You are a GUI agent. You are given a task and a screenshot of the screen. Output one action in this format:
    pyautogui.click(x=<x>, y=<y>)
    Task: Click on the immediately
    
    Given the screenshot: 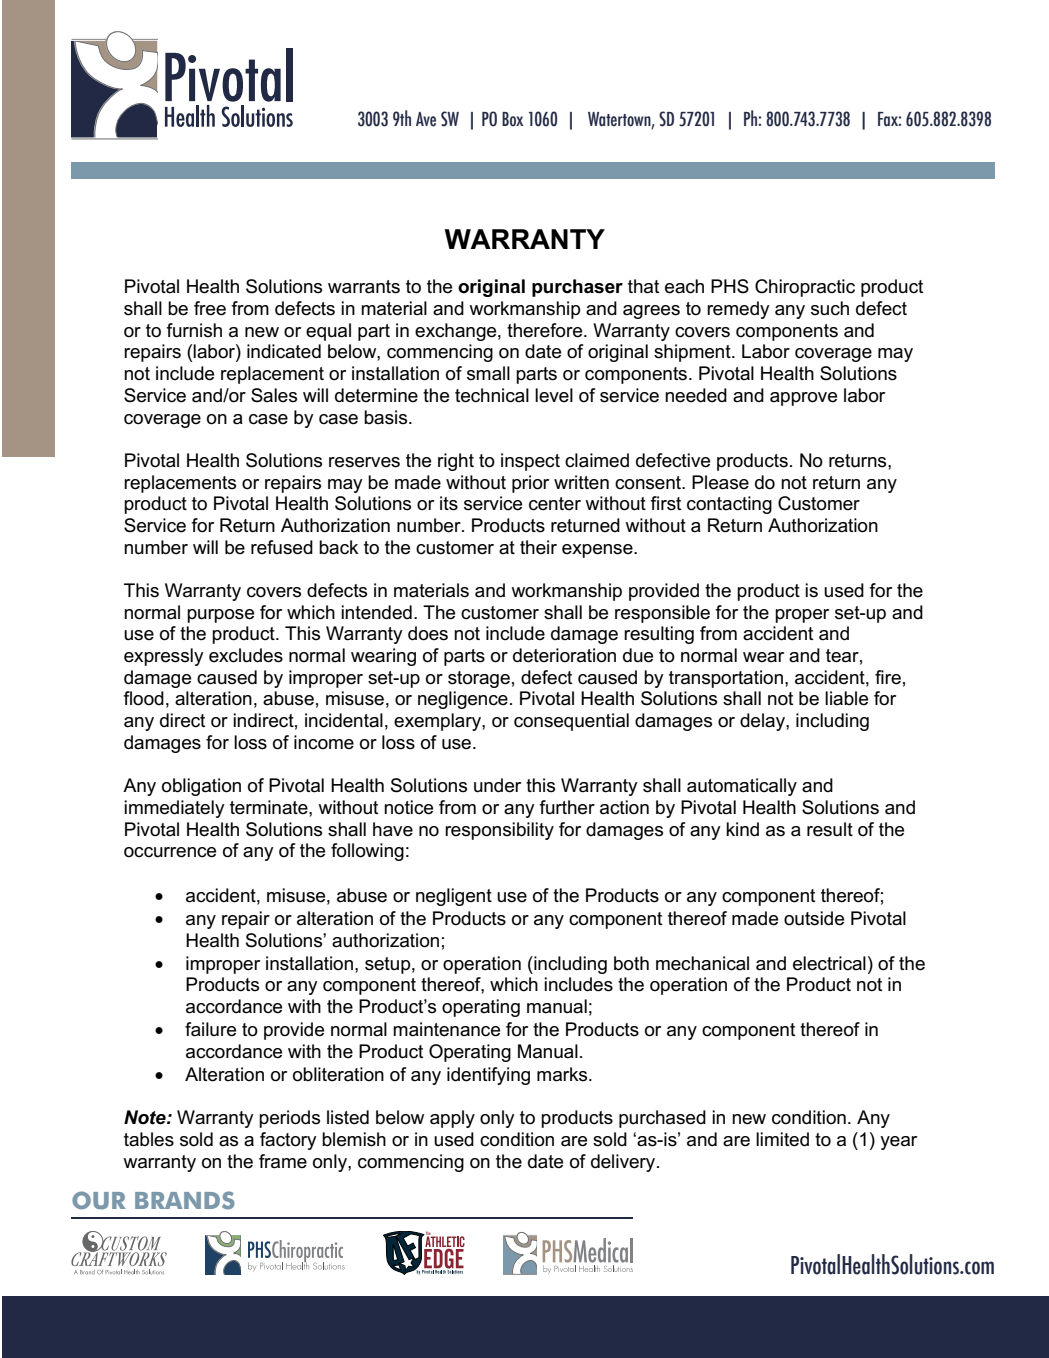 What is the action you would take?
    pyautogui.click(x=174, y=809)
